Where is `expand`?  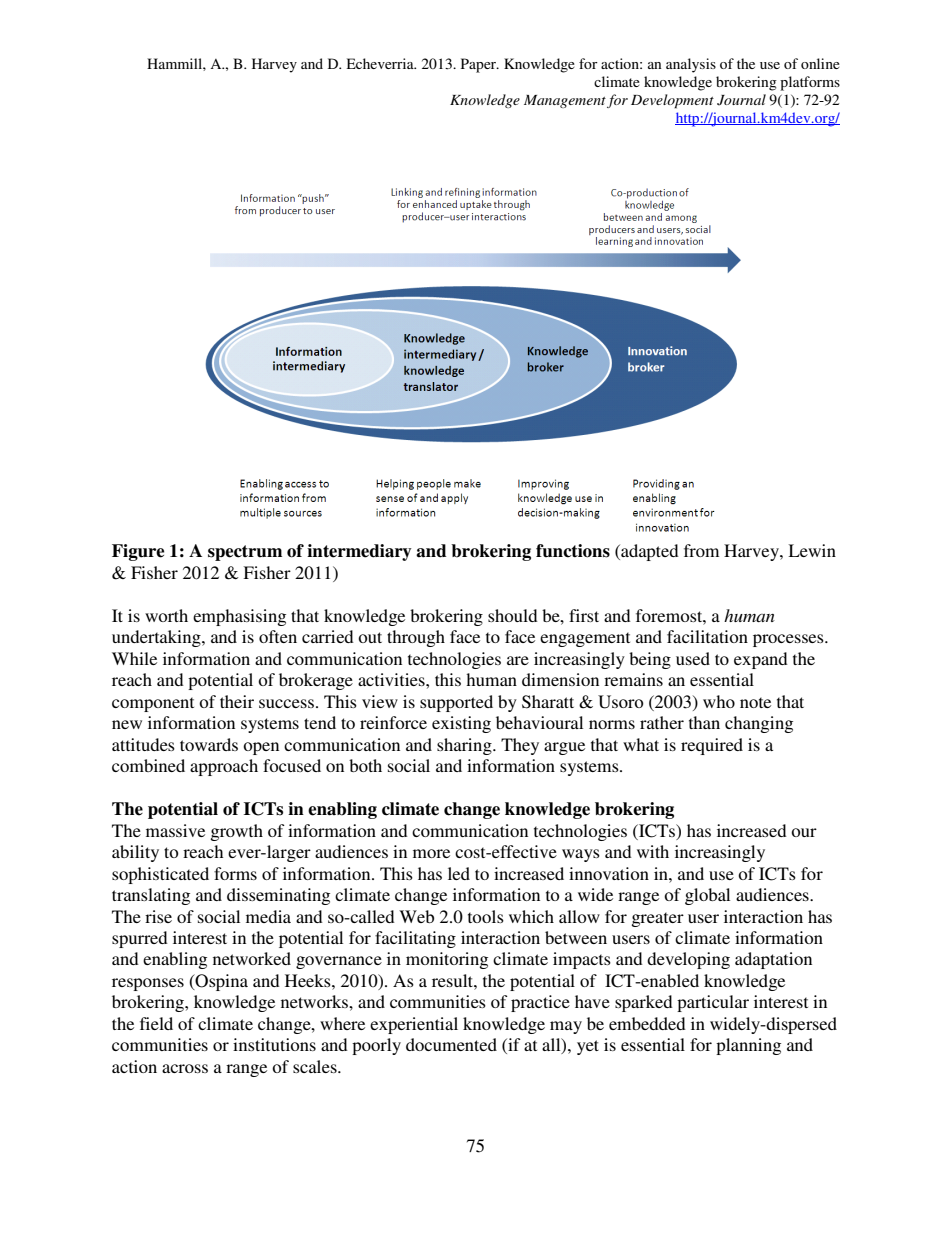 expand is located at coordinates (761, 660).
